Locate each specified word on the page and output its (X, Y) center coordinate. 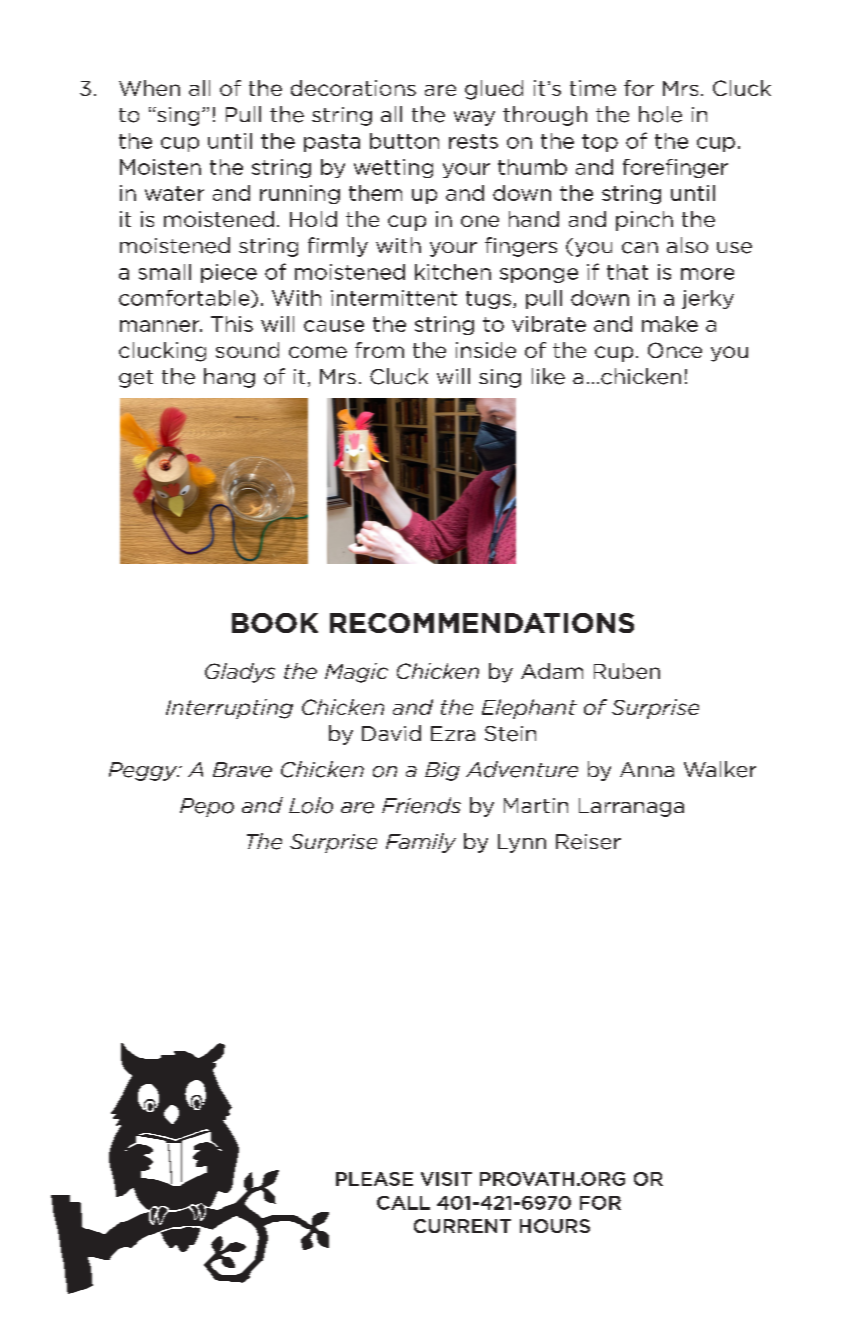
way (474, 118)
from (379, 350)
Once (675, 350)
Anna (647, 769)
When (149, 88)
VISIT (446, 1179)
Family (421, 843)
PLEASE (374, 1179)
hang (229, 378)
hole (660, 114)
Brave (242, 770)
